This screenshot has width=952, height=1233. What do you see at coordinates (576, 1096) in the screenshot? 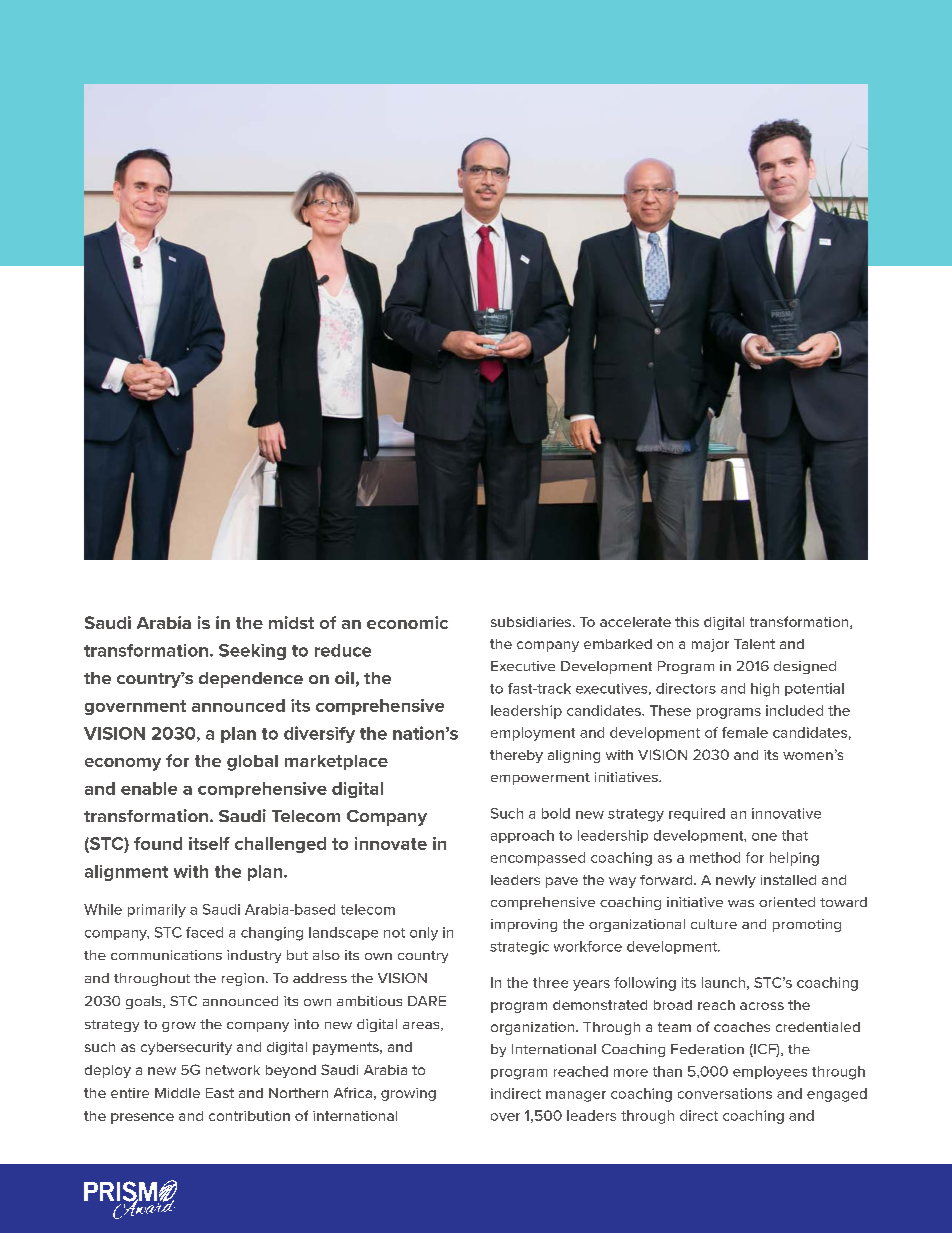
I see `manager` at bounding box center [576, 1096].
